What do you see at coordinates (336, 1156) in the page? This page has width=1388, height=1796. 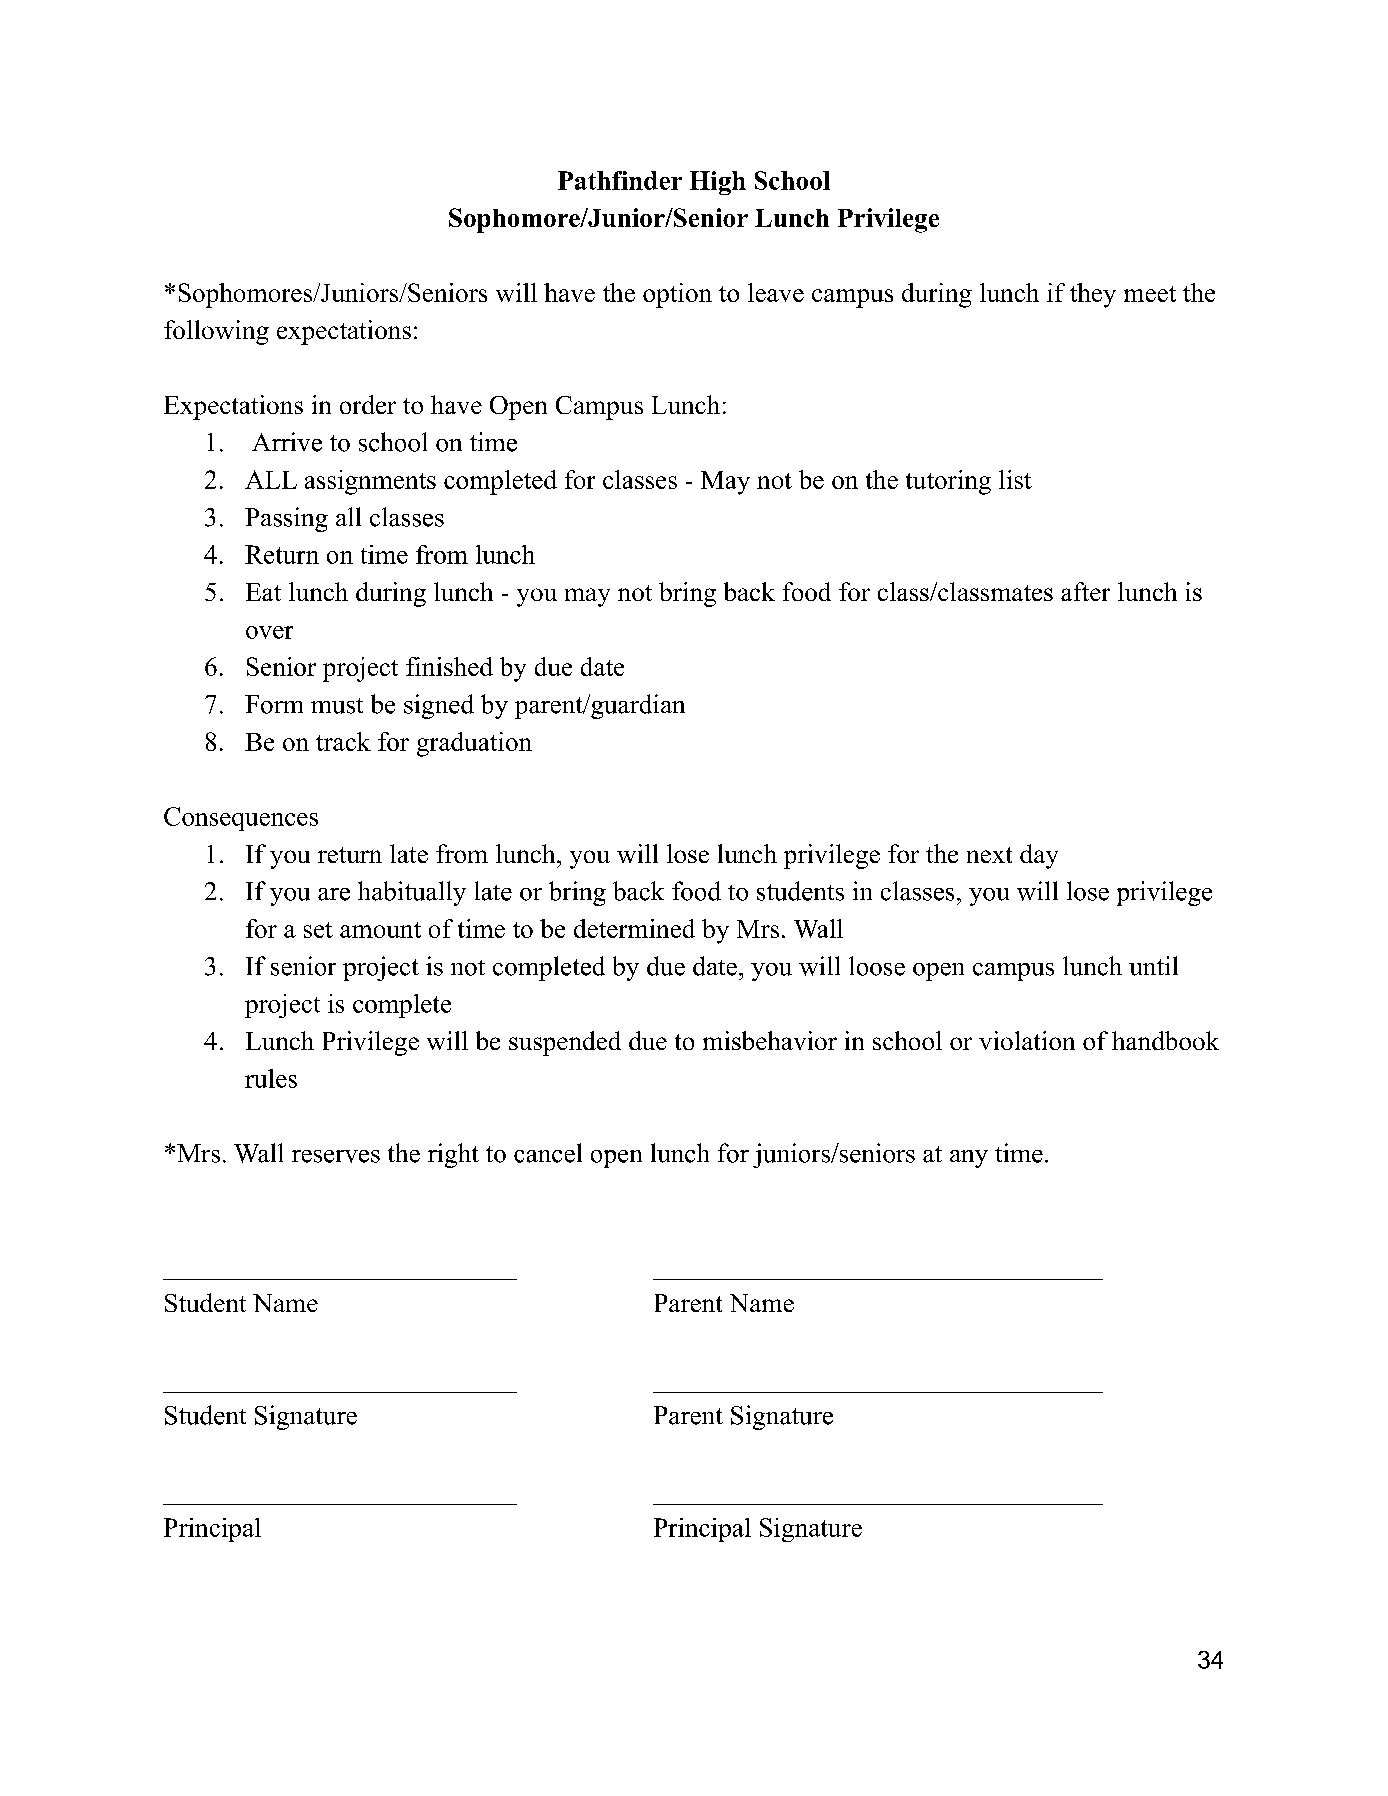 I see `reserves` at bounding box center [336, 1156].
